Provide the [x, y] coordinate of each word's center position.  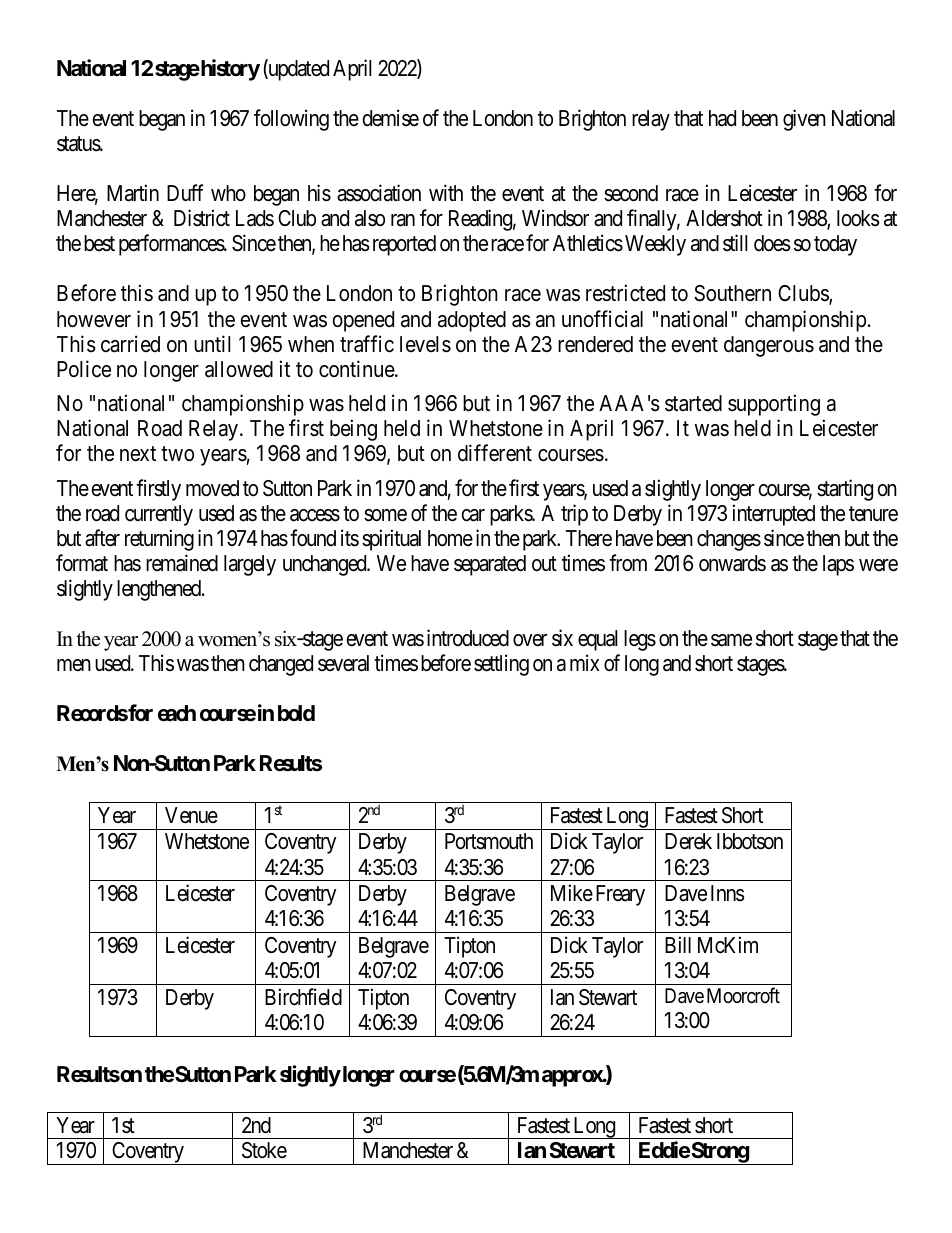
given [804, 120]
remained [182, 563]
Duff [185, 192]
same [731, 640]
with [446, 192]
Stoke [264, 1150]
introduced [468, 638]
